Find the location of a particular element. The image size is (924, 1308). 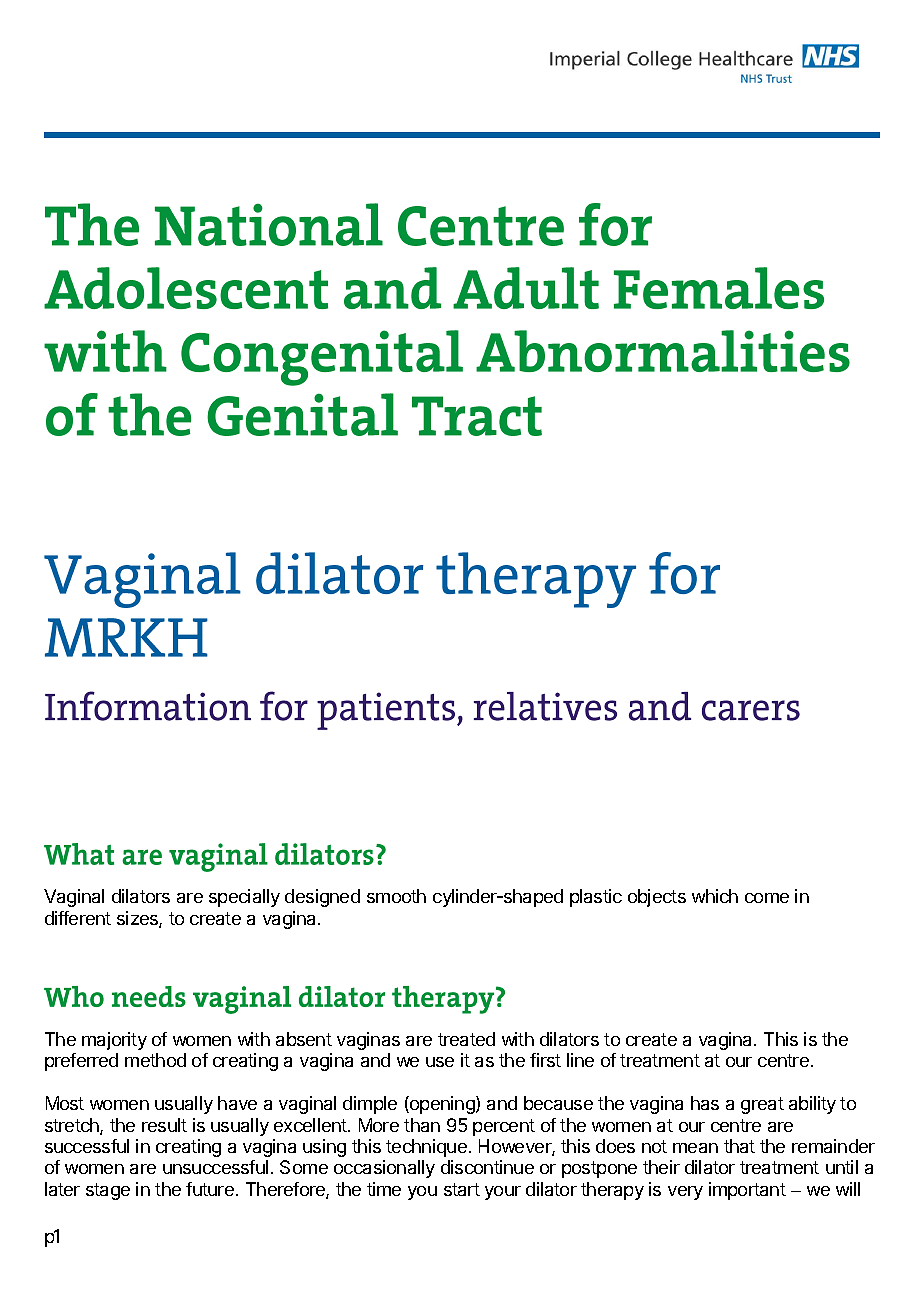

first is located at coordinates (545, 1060).
